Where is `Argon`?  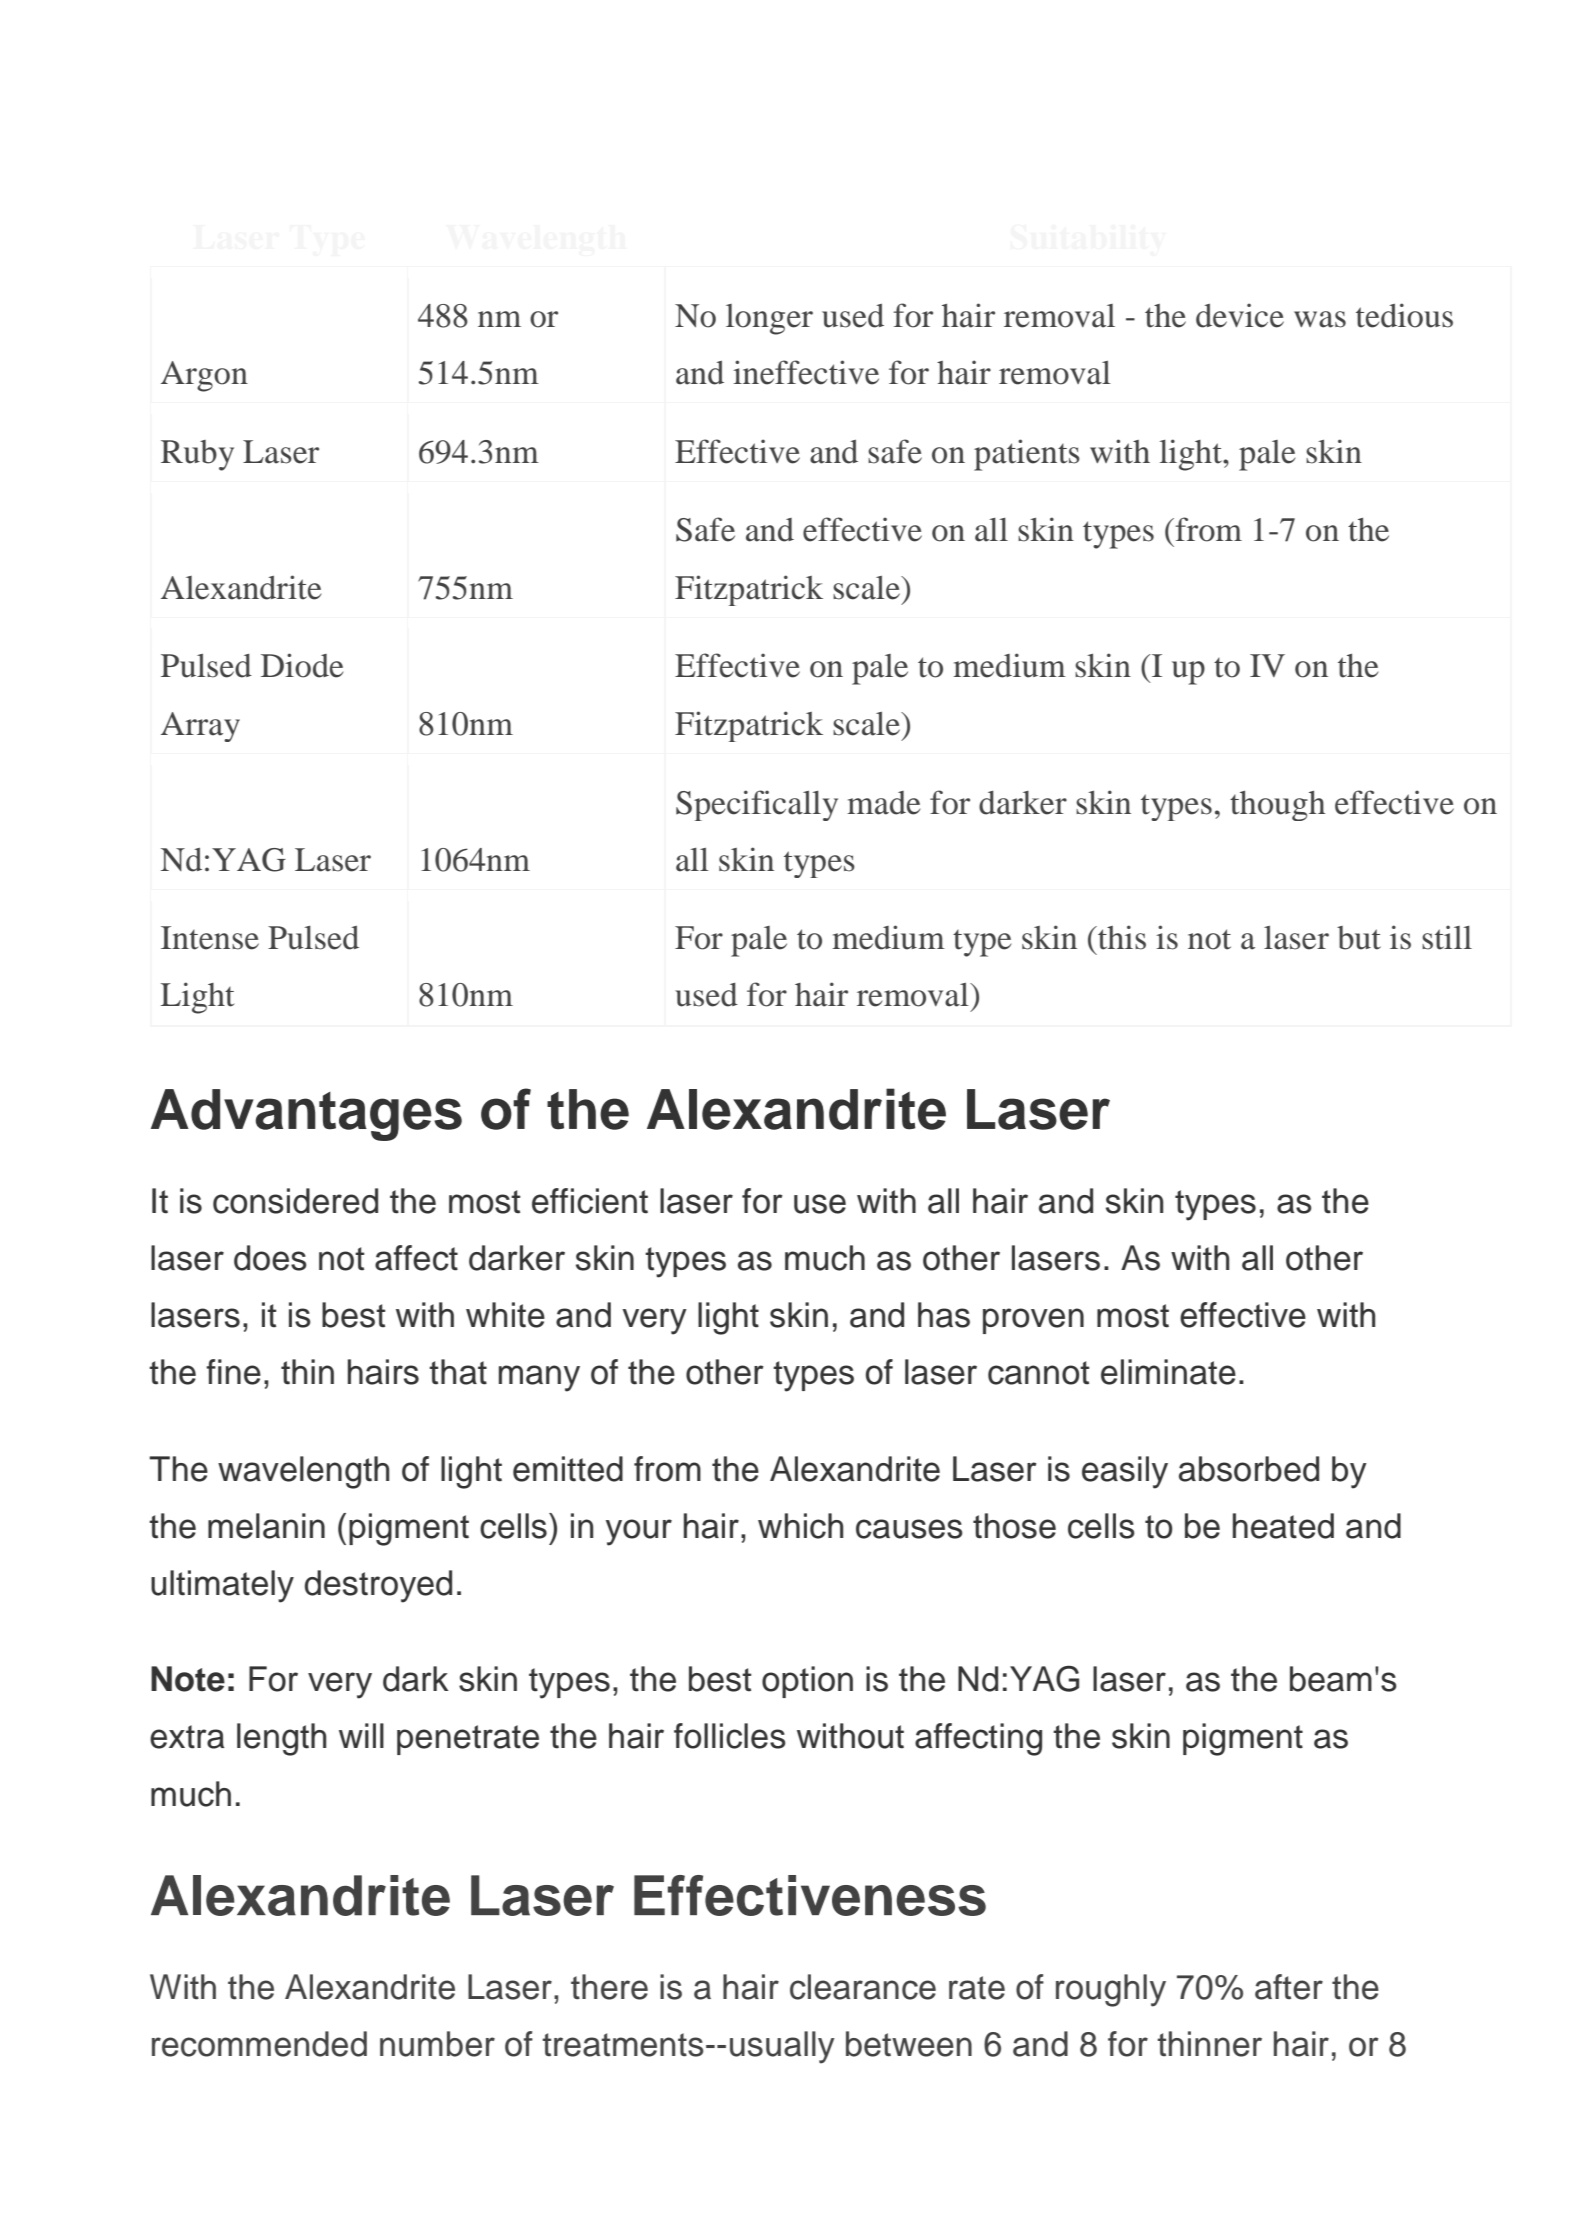
Argon is located at coordinates (204, 376).
